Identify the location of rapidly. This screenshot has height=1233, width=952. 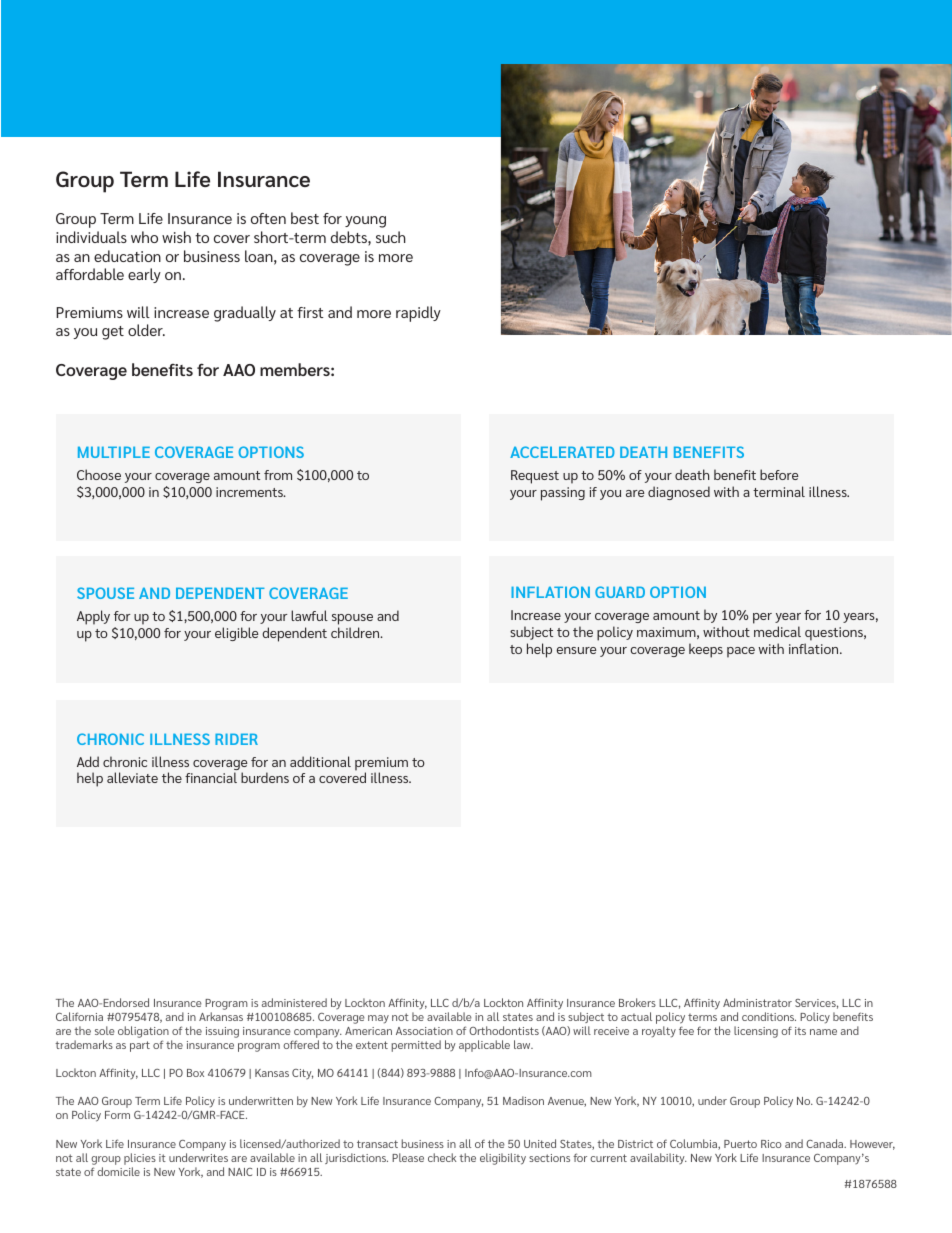
(418, 314).
